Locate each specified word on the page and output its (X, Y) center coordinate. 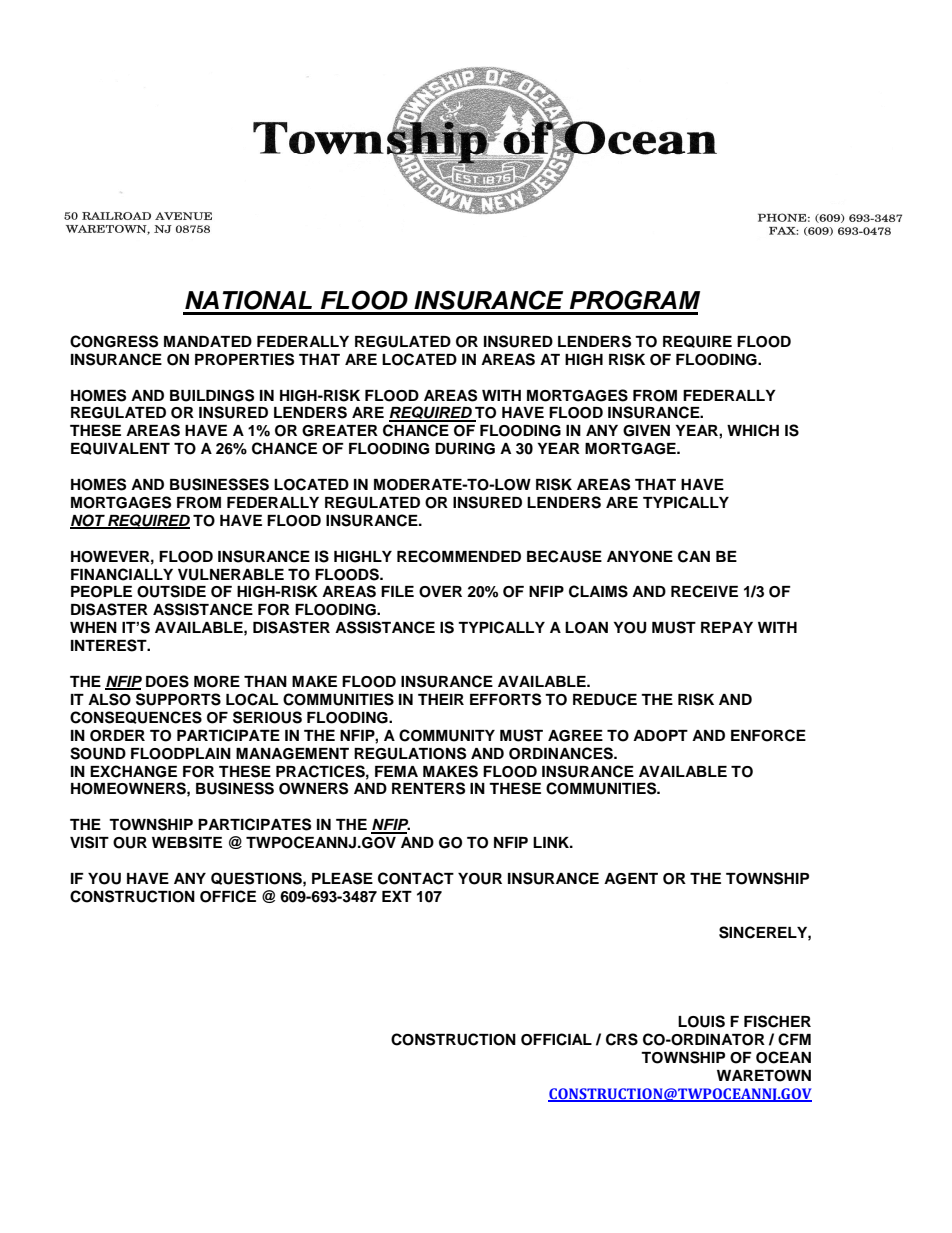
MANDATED (208, 341)
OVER (440, 592)
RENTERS (428, 788)
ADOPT (660, 736)
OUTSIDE (171, 591)
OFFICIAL (556, 1039)
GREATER (340, 431)
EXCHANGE (133, 771)
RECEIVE (704, 591)
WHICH (753, 430)
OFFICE (228, 896)
